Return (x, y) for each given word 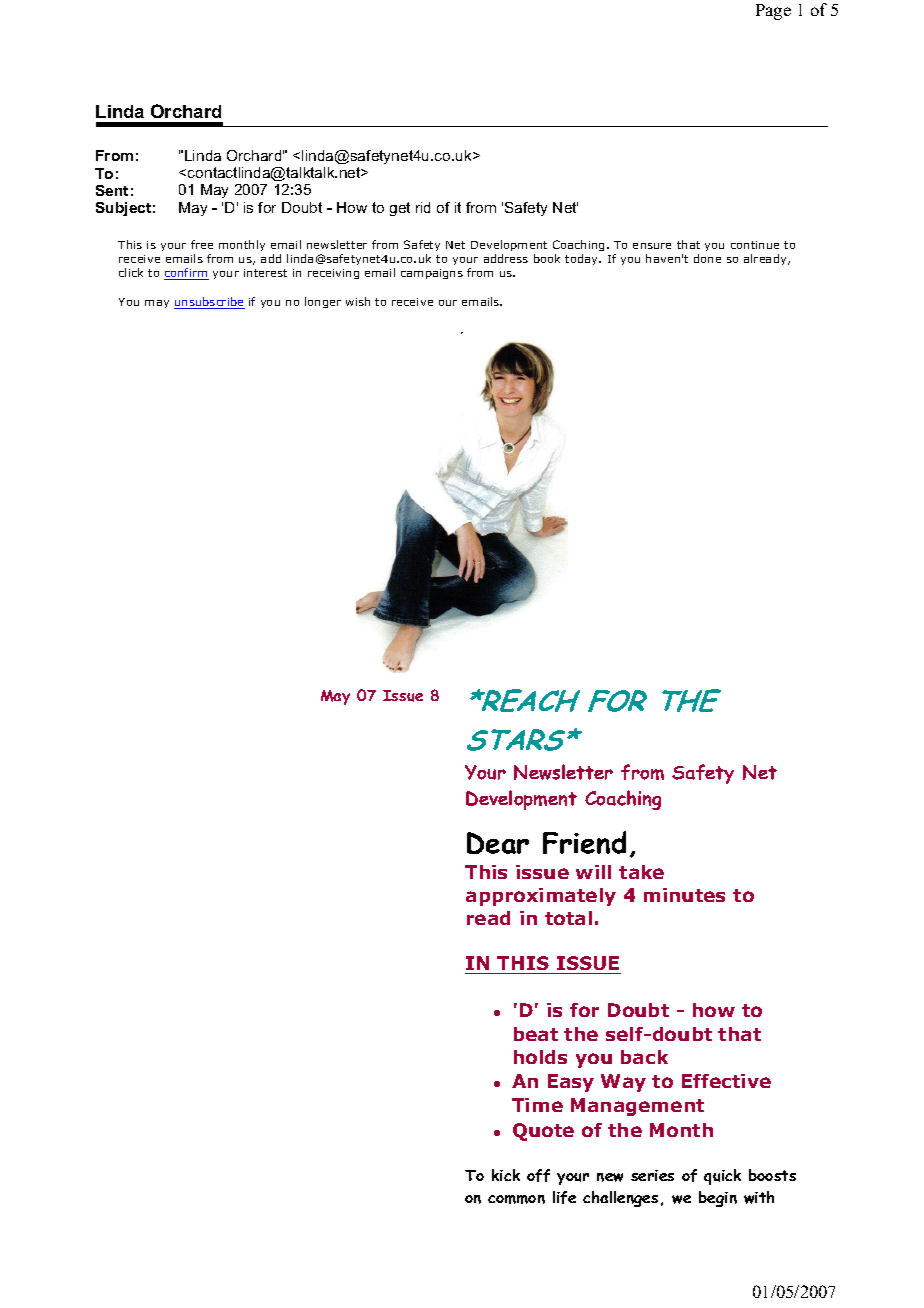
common (516, 1199)
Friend (584, 842)
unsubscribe (209, 303)
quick (722, 1177)
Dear (498, 843)
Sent (112, 190)
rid (423, 207)
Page (773, 12)
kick (506, 1175)
